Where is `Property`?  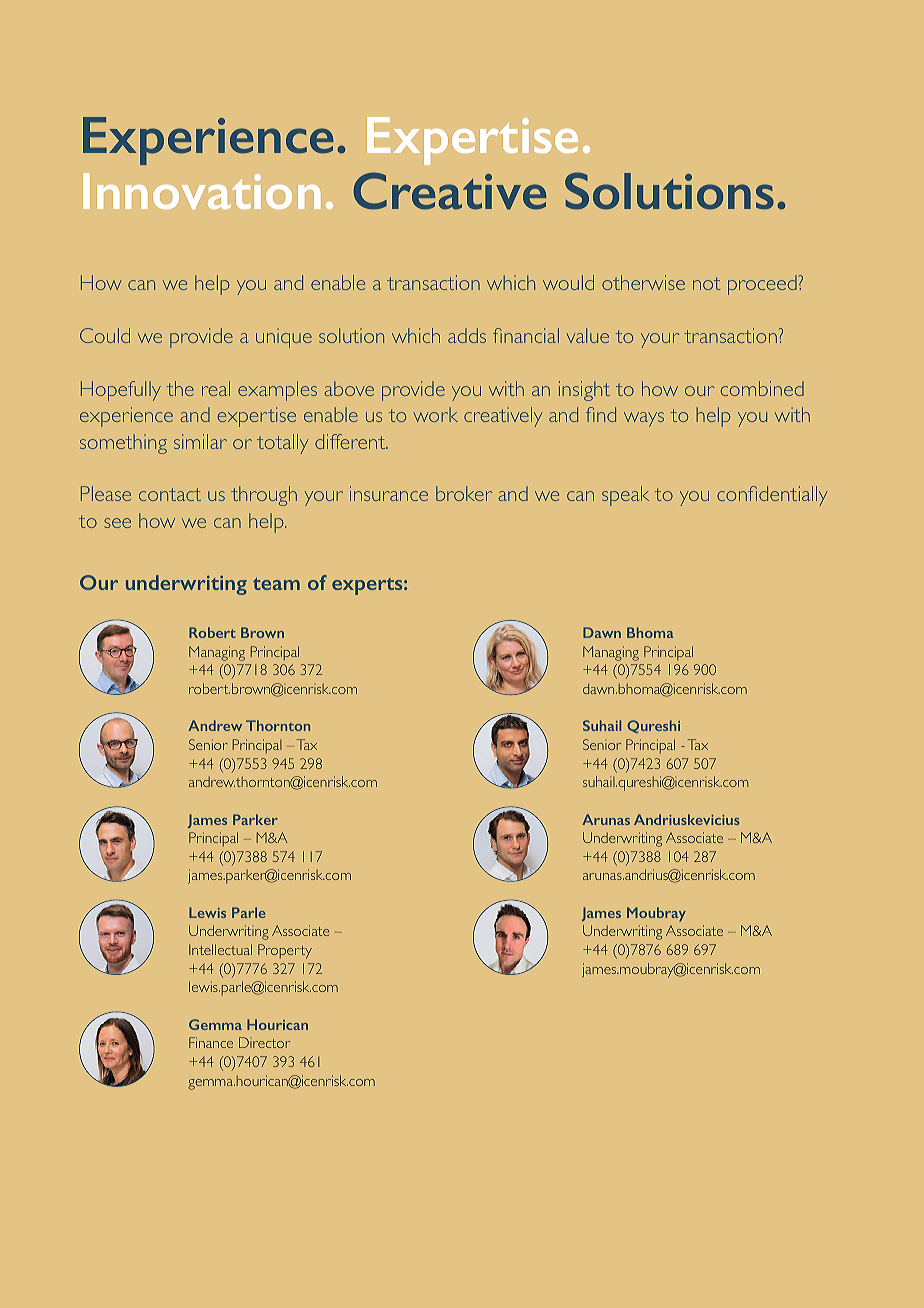
Property is located at coordinates (285, 951).
